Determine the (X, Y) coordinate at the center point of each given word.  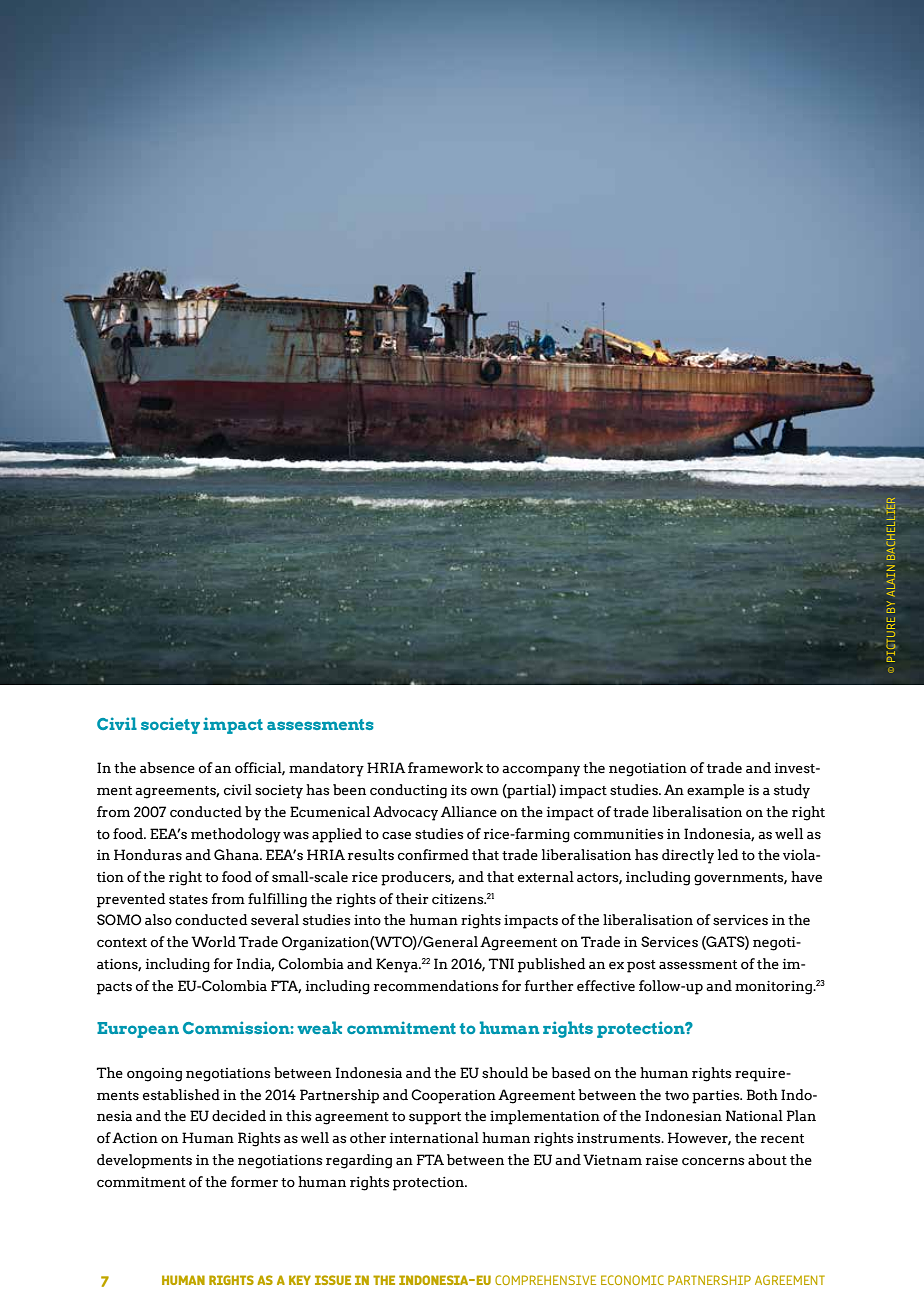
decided (239, 1116)
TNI (501, 963)
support (435, 1118)
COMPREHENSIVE (545, 1280)
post (641, 966)
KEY (300, 1280)
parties (717, 1097)
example (715, 791)
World (213, 942)
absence (167, 768)
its (459, 790)
